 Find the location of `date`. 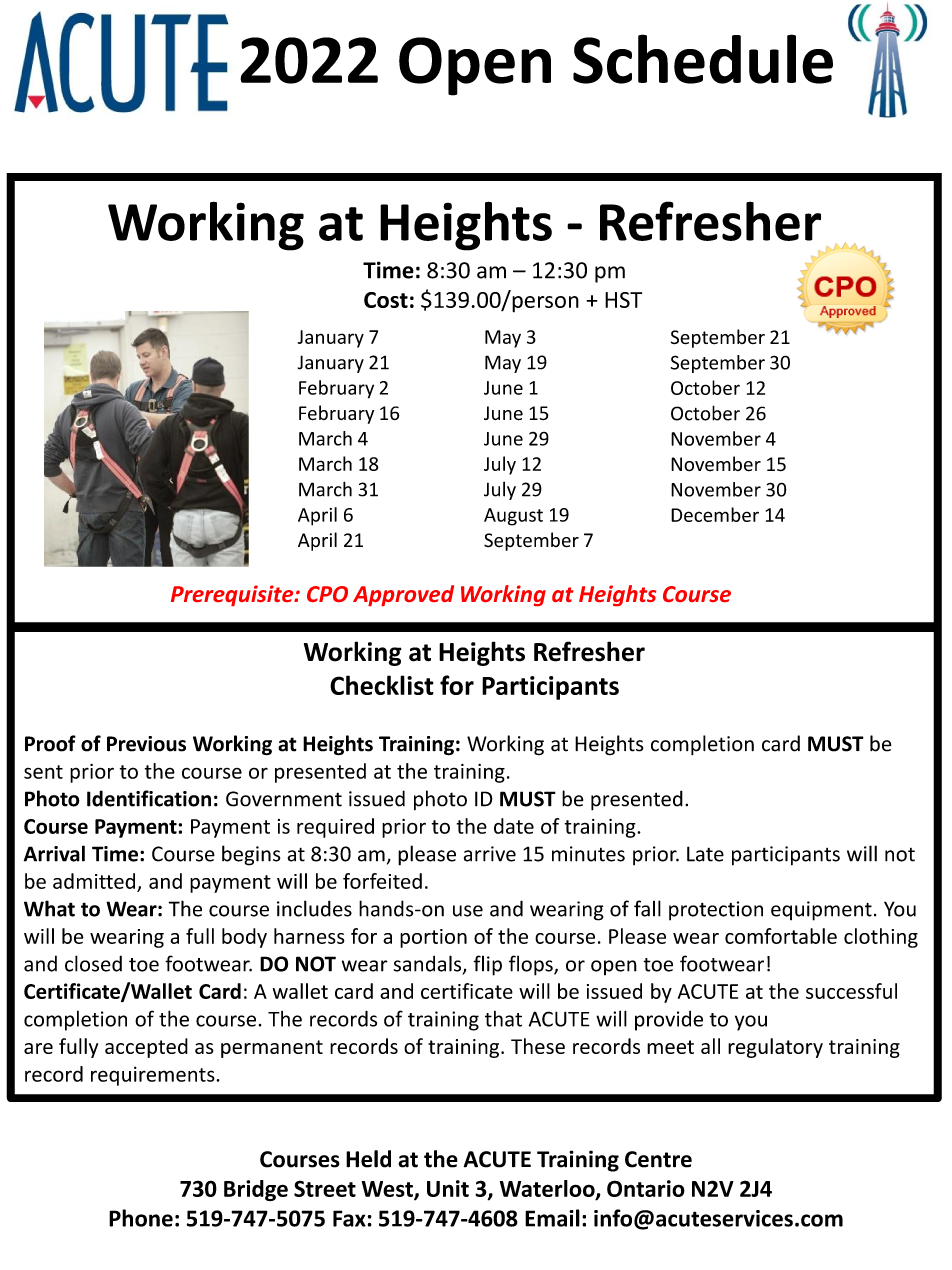

date is located at coordinates (514, 826).
